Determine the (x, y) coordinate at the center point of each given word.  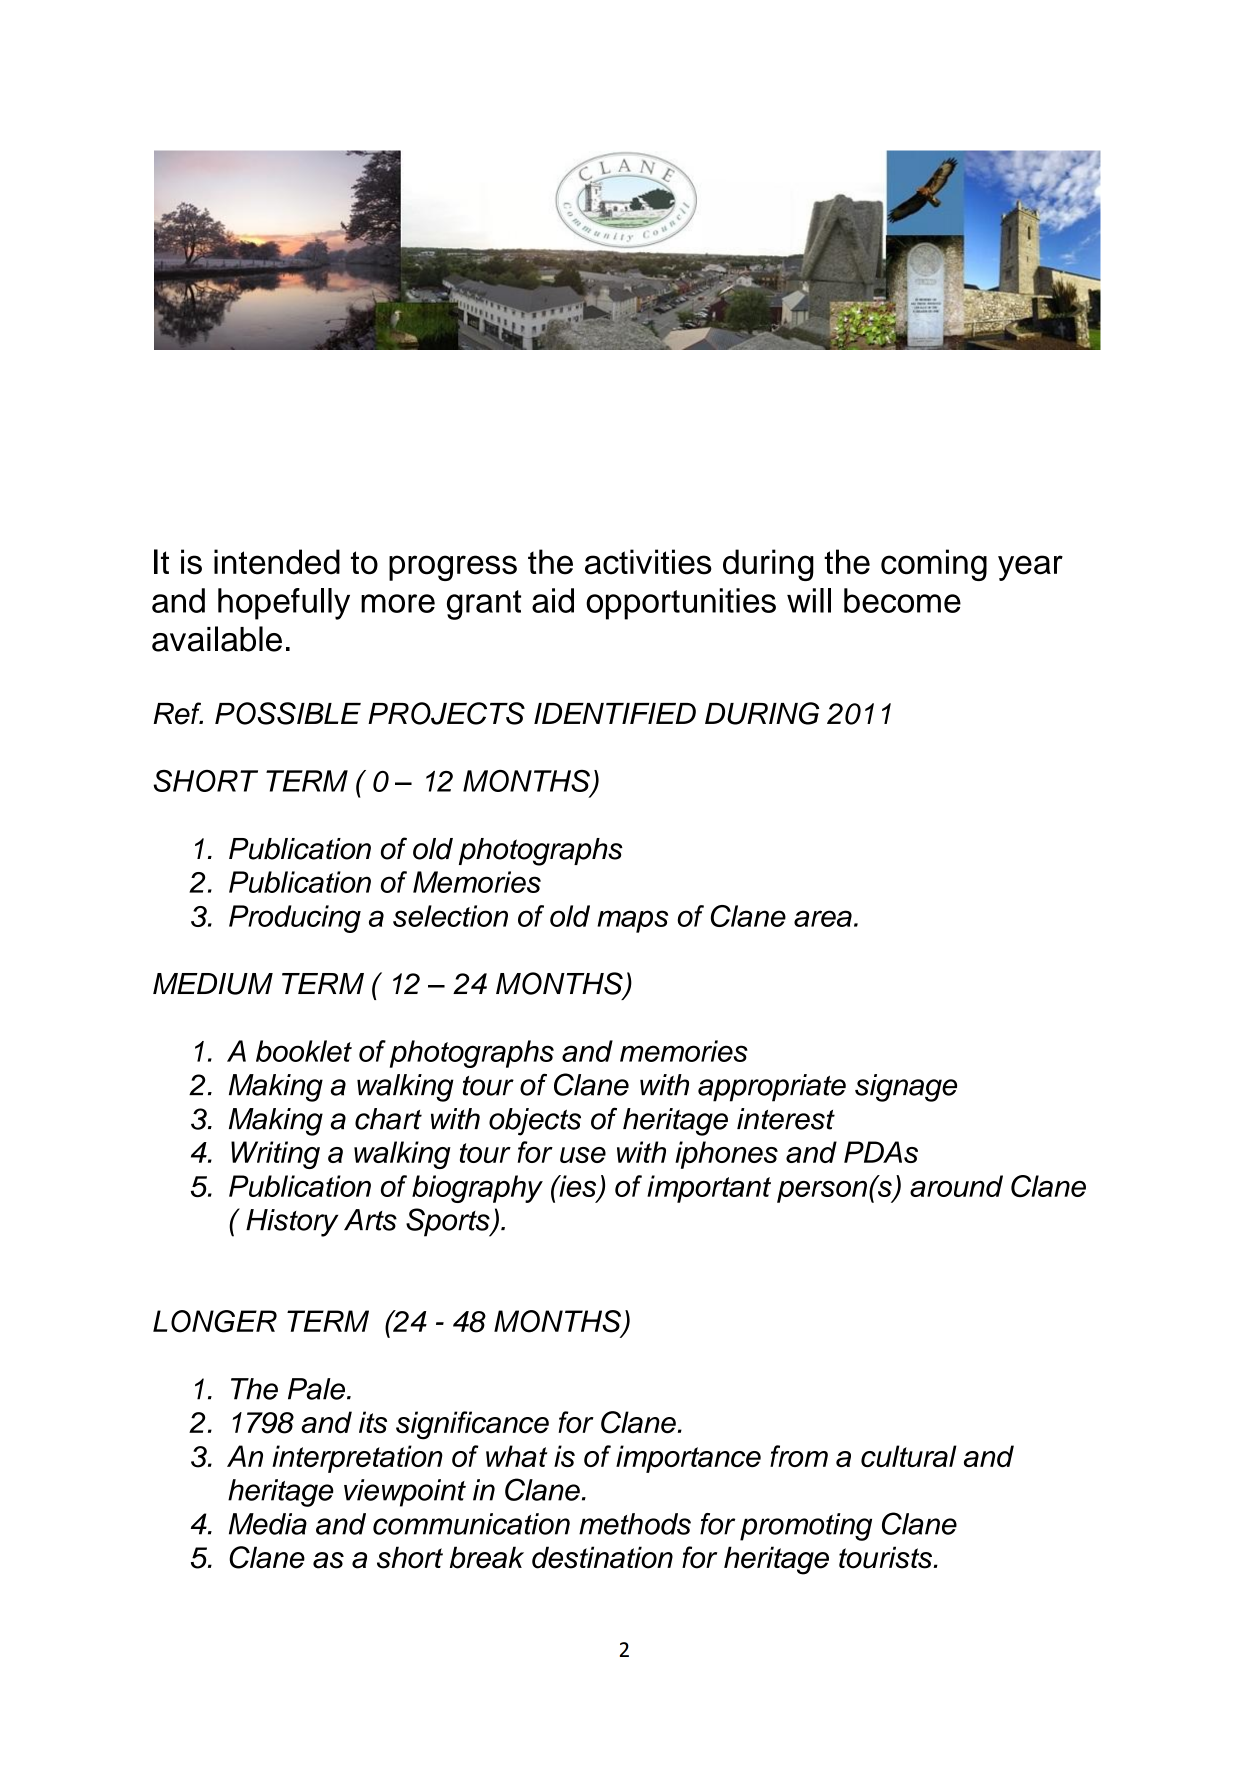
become (902, 600)
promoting (806, 1527)
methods (635, 1524)
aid (553, 600)
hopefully (284, 604)
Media (268, 1524)
